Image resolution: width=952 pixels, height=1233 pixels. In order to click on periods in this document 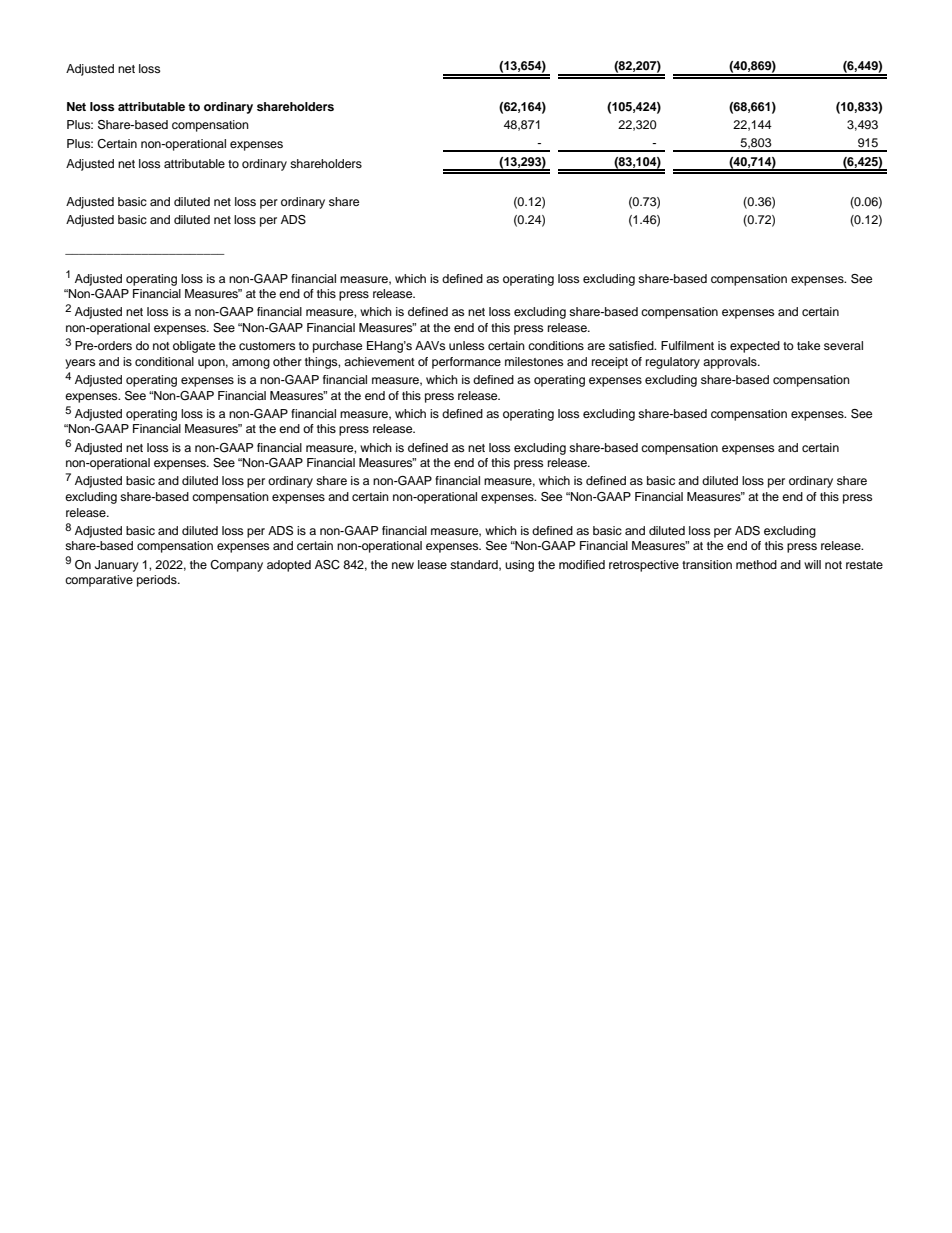, I will do `click(158, 581)`.
